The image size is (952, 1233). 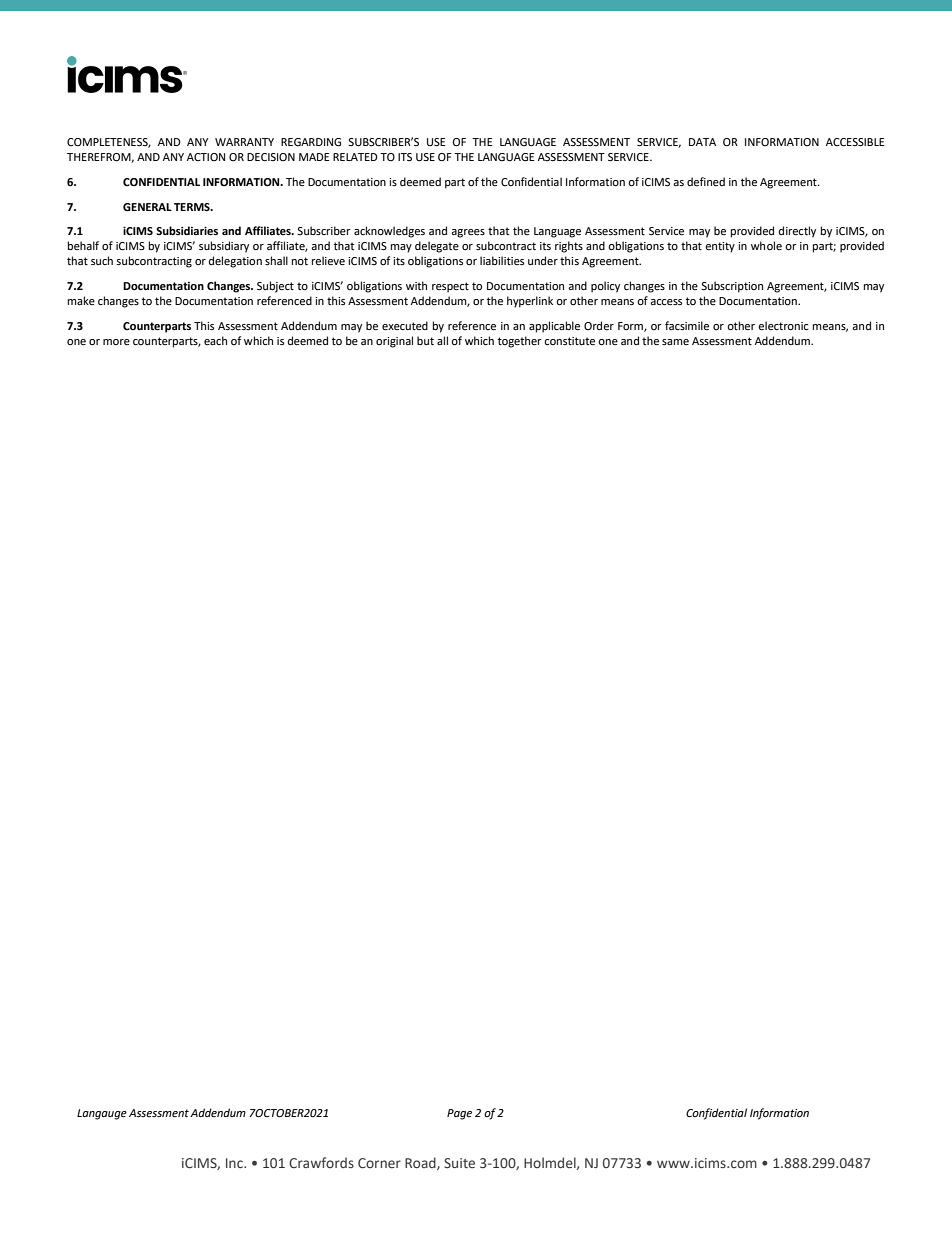 I want to click on ACTION, so click(x=206, y=157).
